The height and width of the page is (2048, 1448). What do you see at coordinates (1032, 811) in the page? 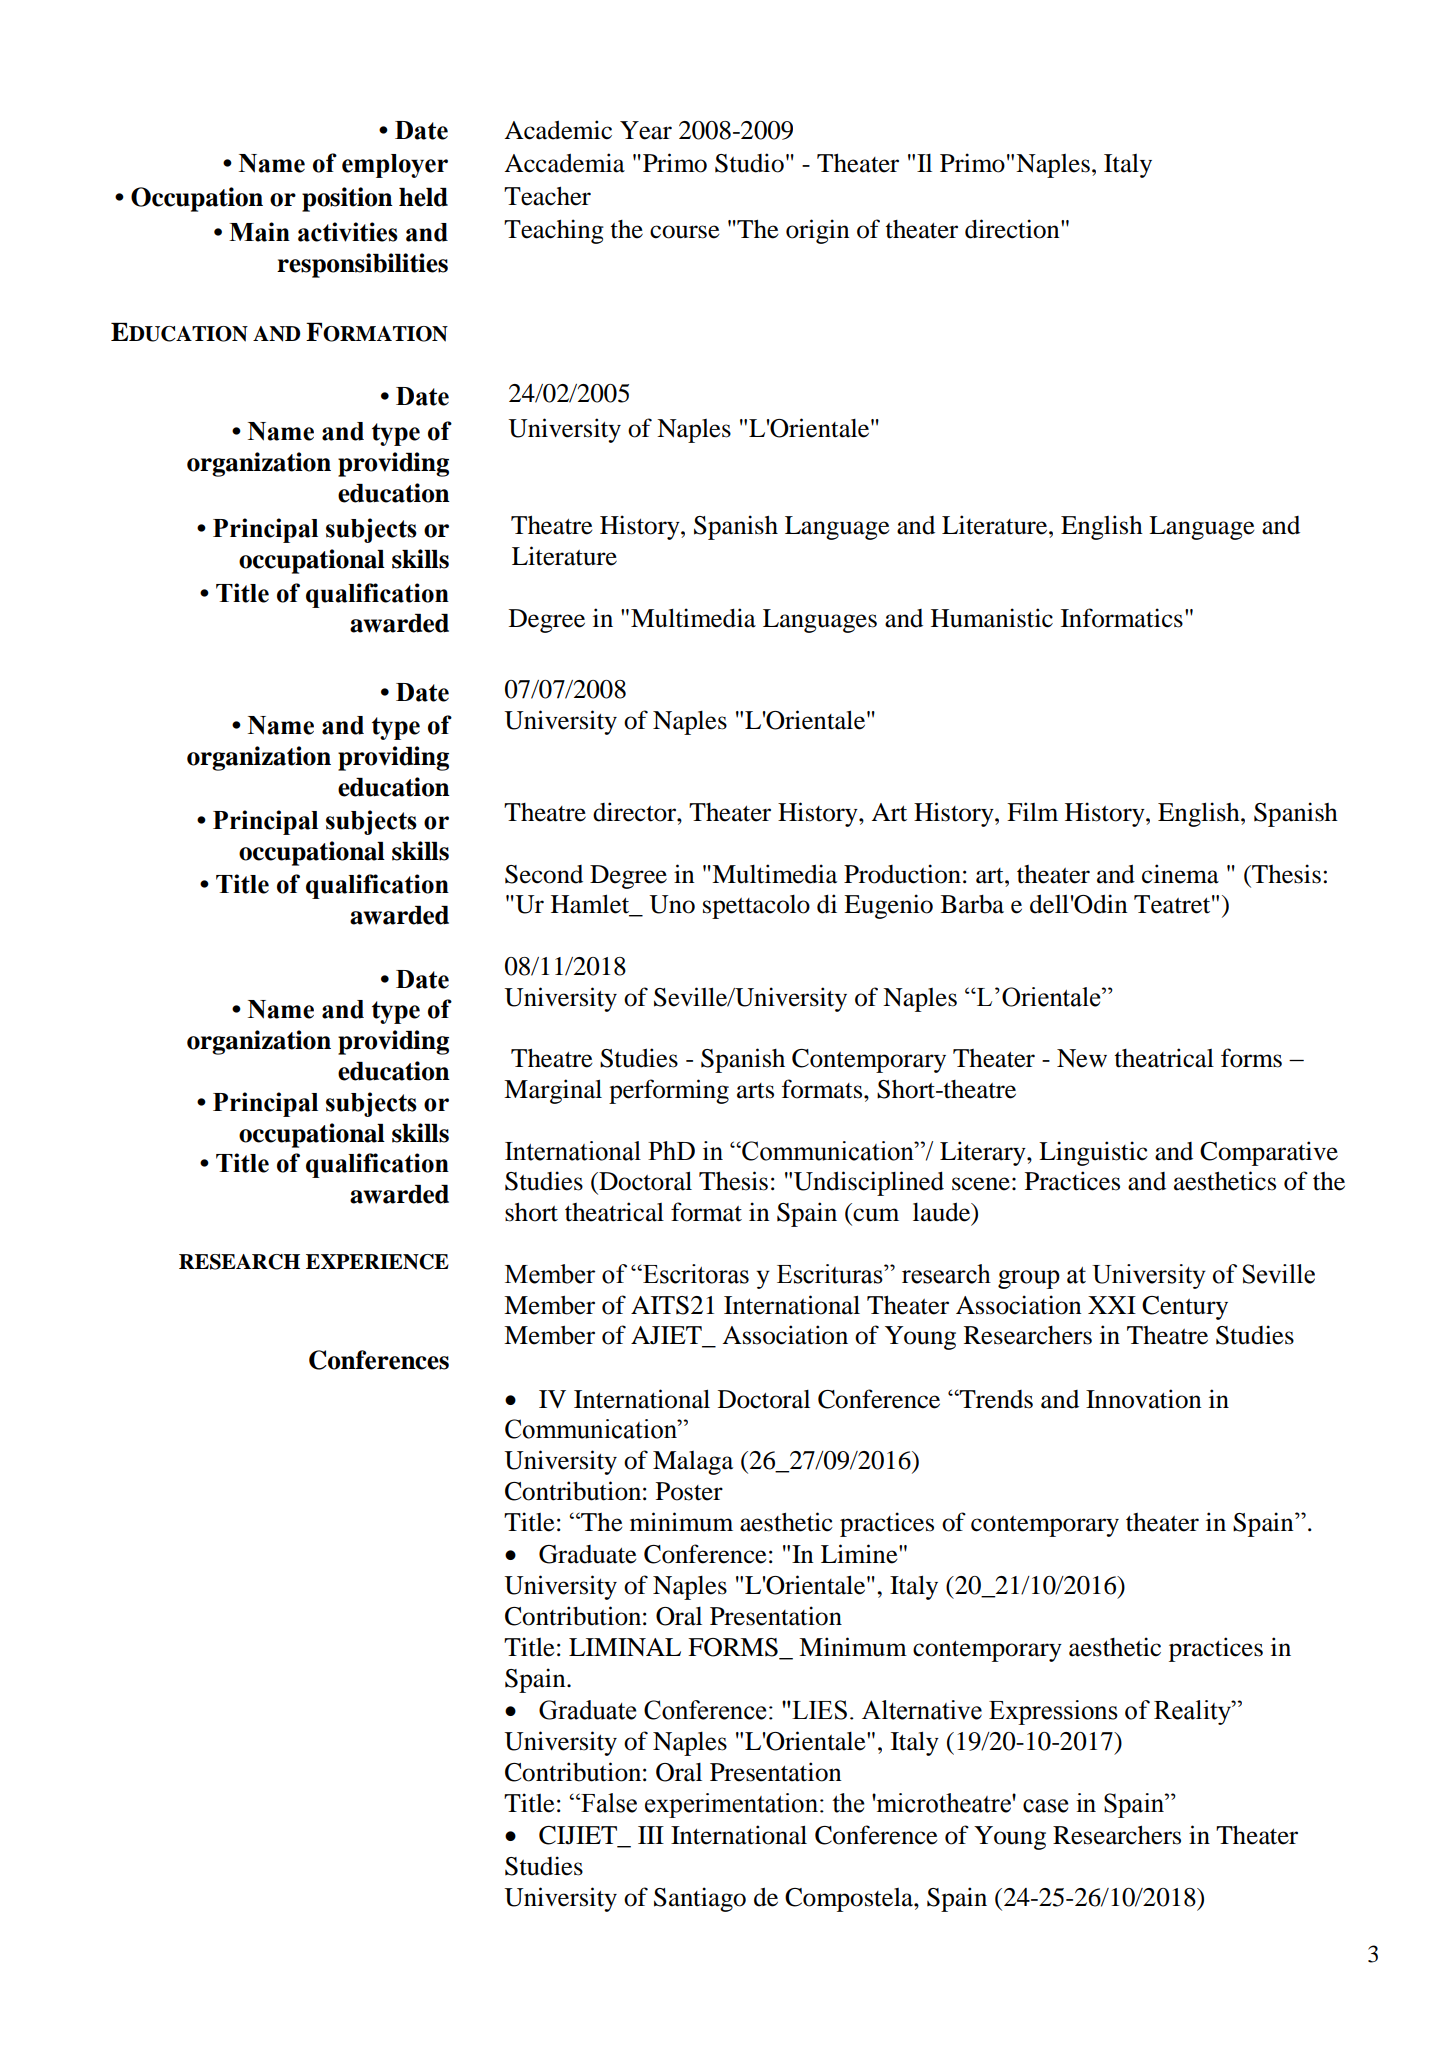
I see `Film` at bounding box center [1032, 811].
